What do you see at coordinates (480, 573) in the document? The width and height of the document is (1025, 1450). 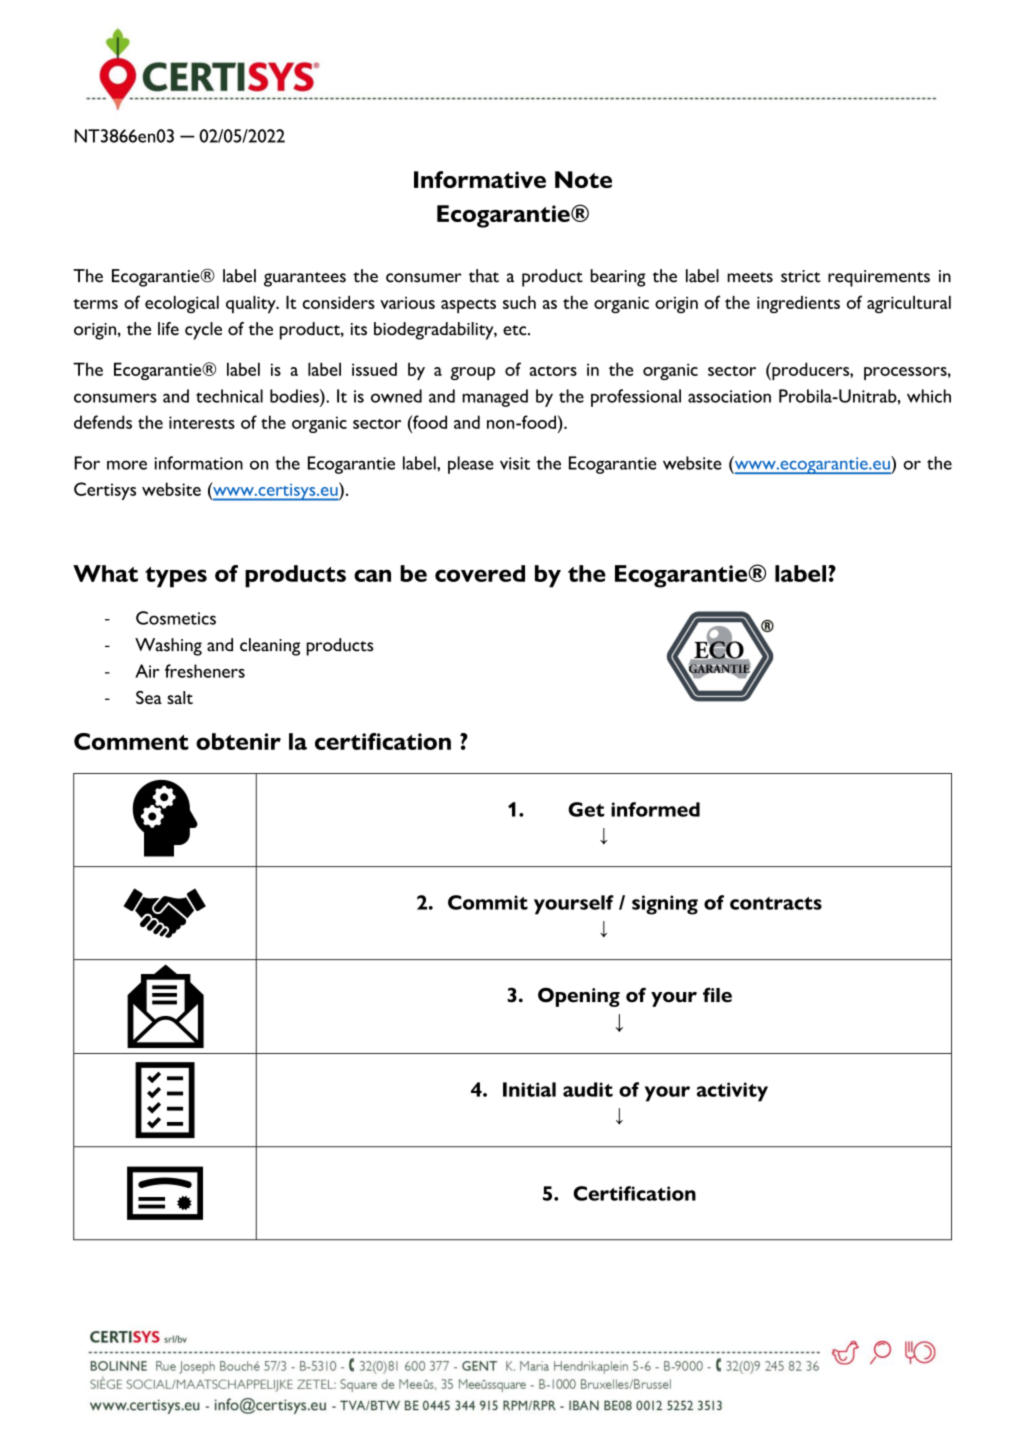 I see `covered` at bounding box center [480, 573].
